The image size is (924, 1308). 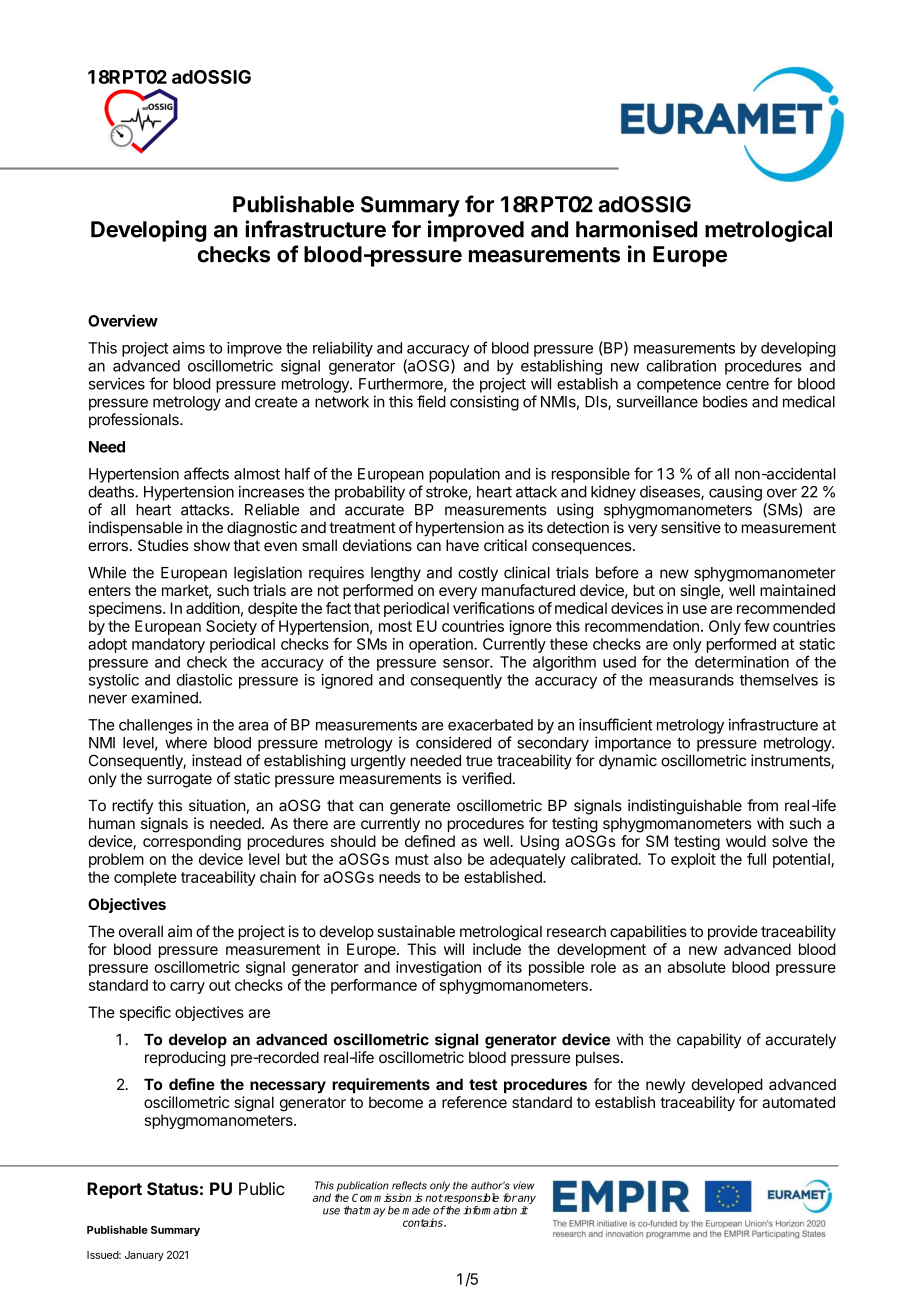 What do you see at coordinates (343, 349) in the image?
I see `reliability` at bounding box center [343, 349].
